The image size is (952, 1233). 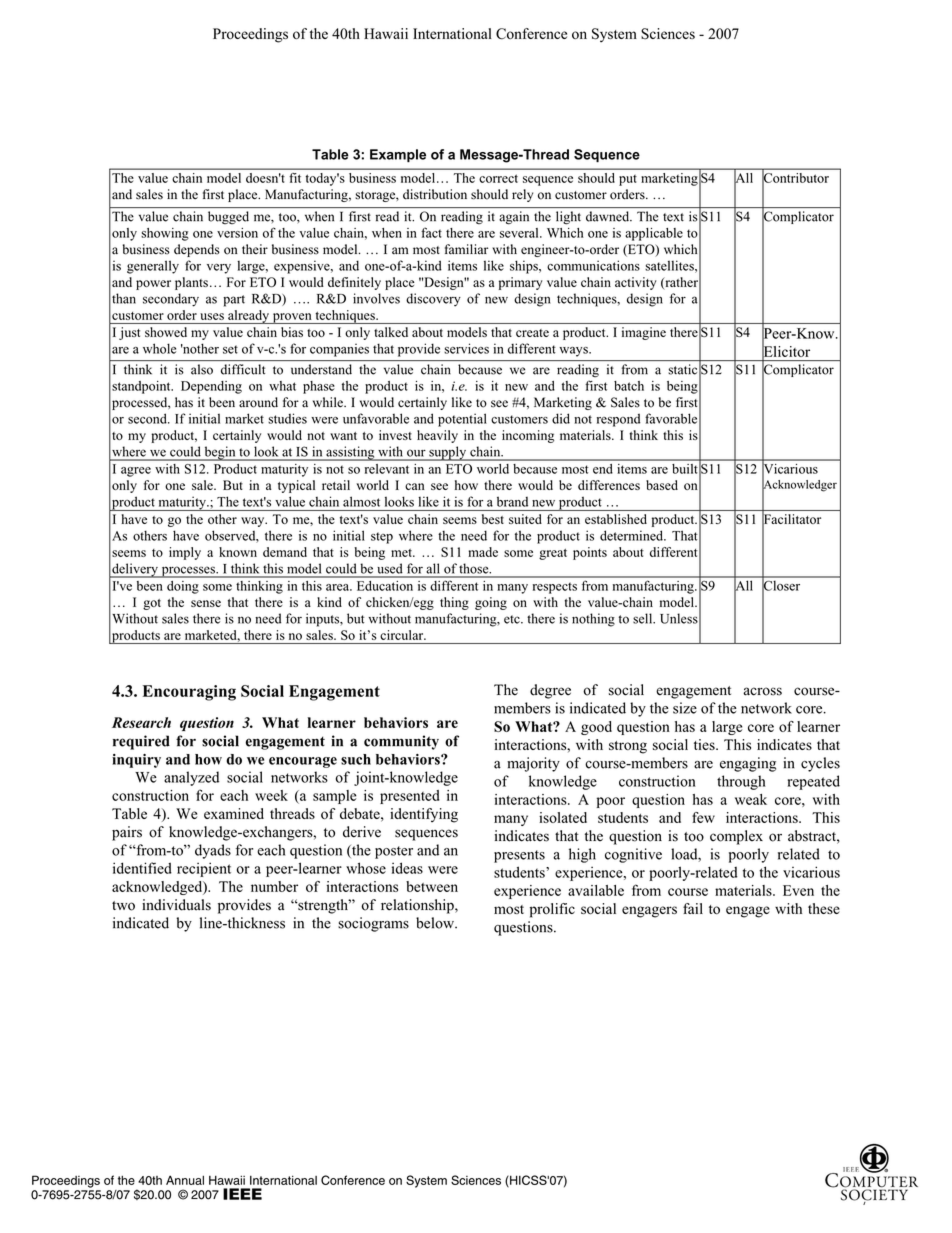 I want to click on imply, so click(x=185, y=553).
